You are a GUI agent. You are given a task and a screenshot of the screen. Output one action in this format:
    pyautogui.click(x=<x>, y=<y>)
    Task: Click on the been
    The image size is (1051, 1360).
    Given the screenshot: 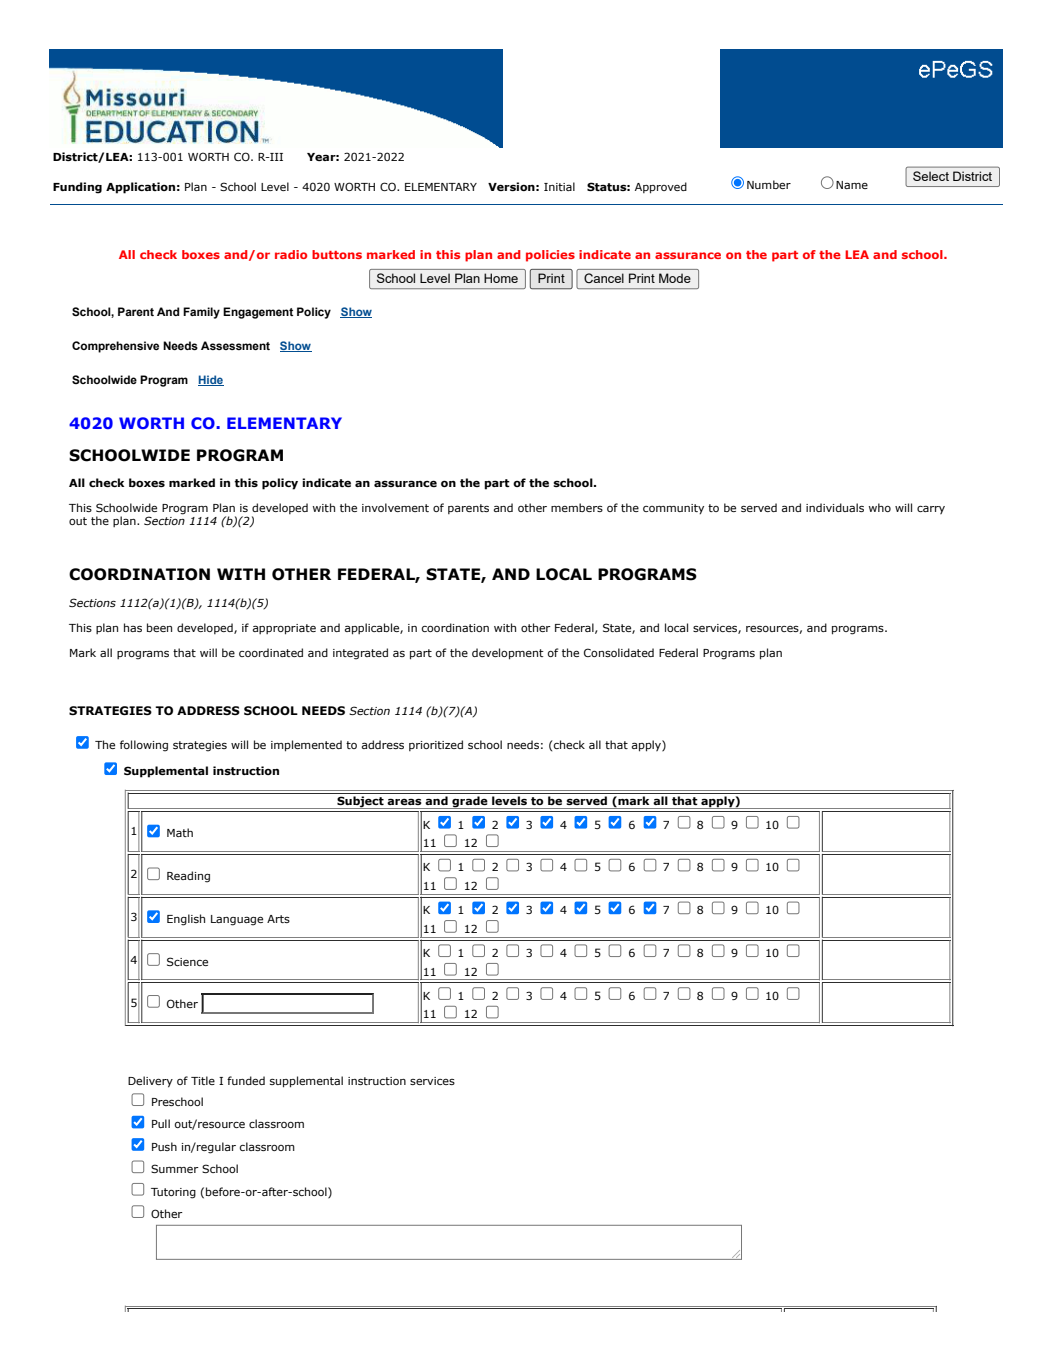 What is the action you would take?
    pyautogui.click(x=159, y=627)
